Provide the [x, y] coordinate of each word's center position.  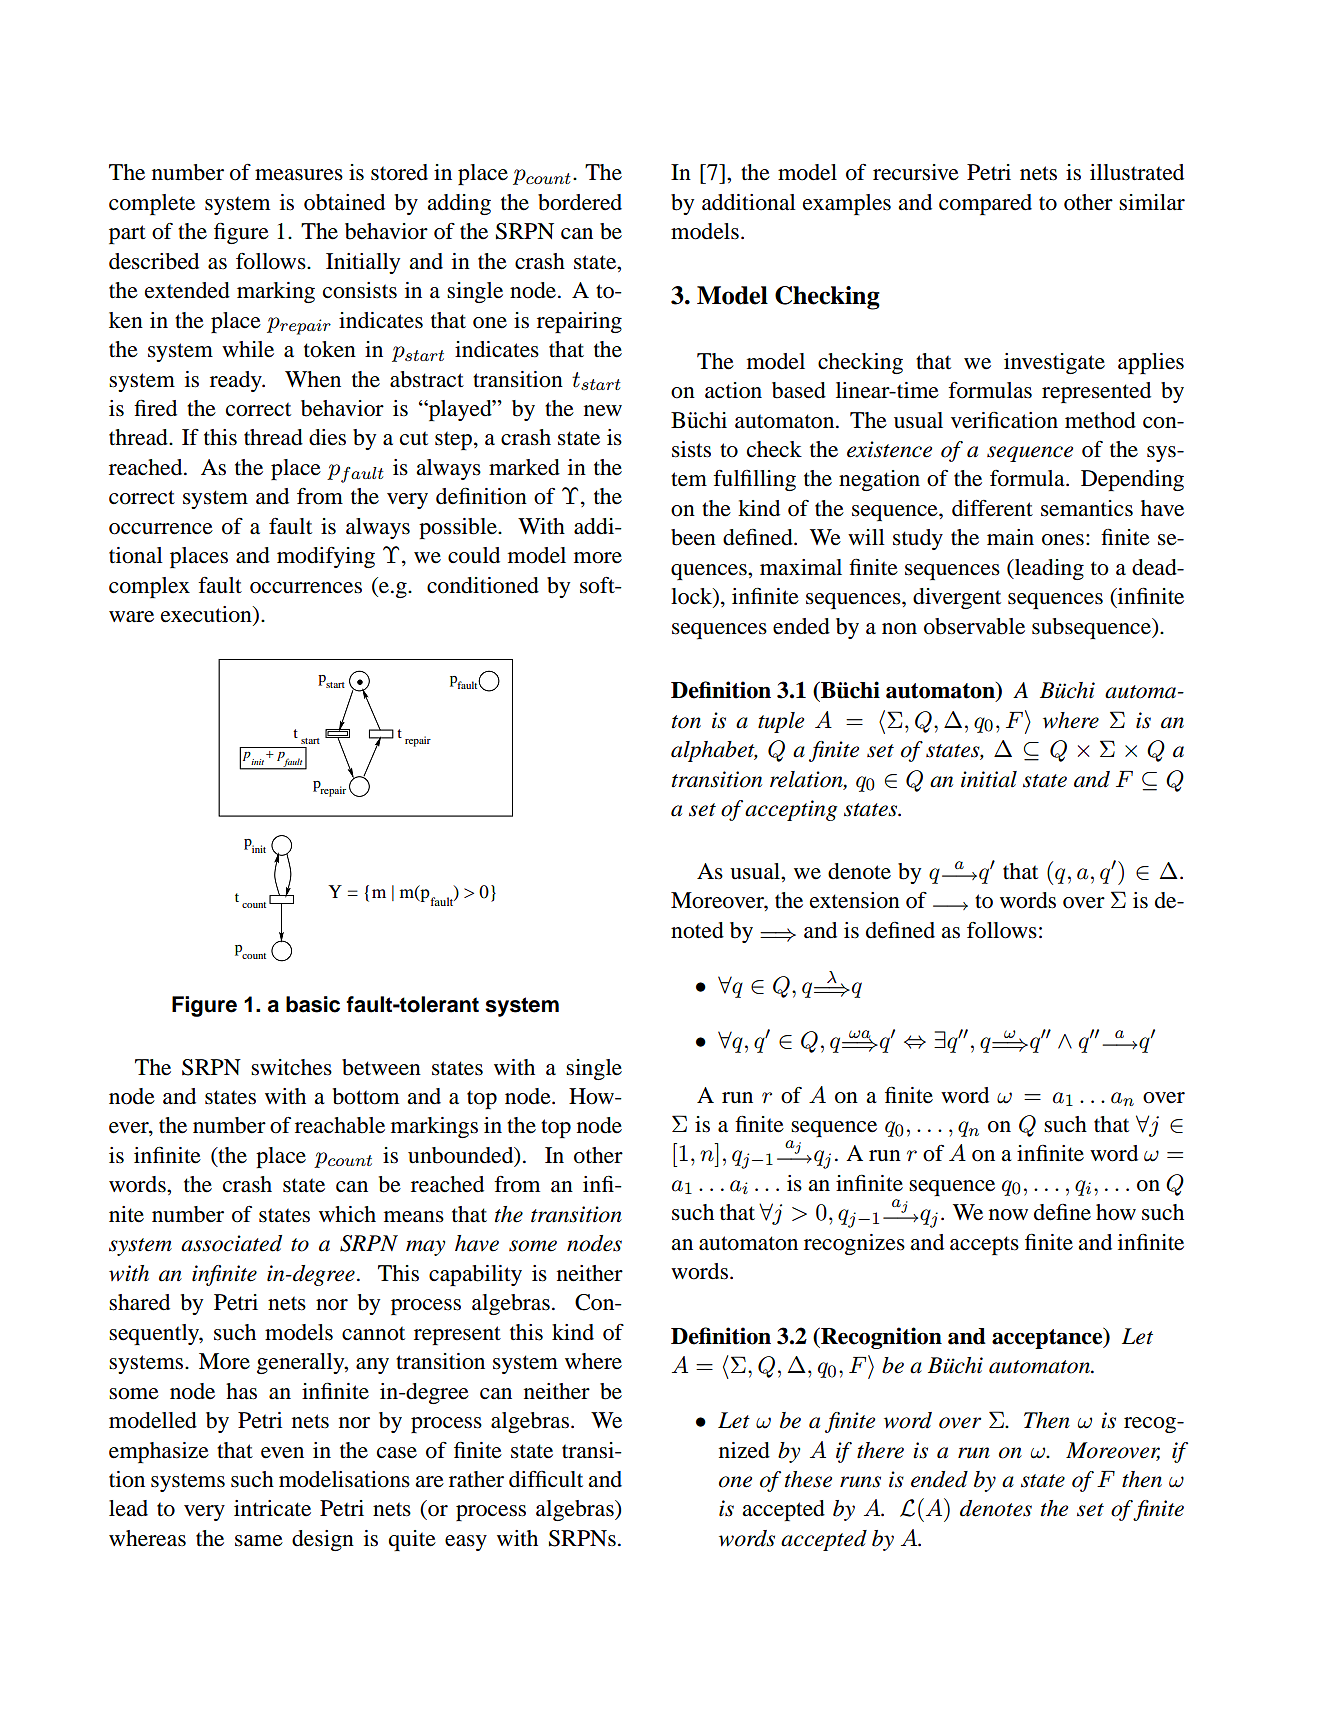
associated [231, 1243]
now [1008, 1215]
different [992, 508]
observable [974, 626]
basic [313, 1004]
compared [985, 204]
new [603, 411]
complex [149, 587]
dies [327, 437]
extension [855, 900]
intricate [272, 1508]
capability [475, 1275]
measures [299, 175]
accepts [984, 1245]
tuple [781, 722]
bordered [580, 202]
